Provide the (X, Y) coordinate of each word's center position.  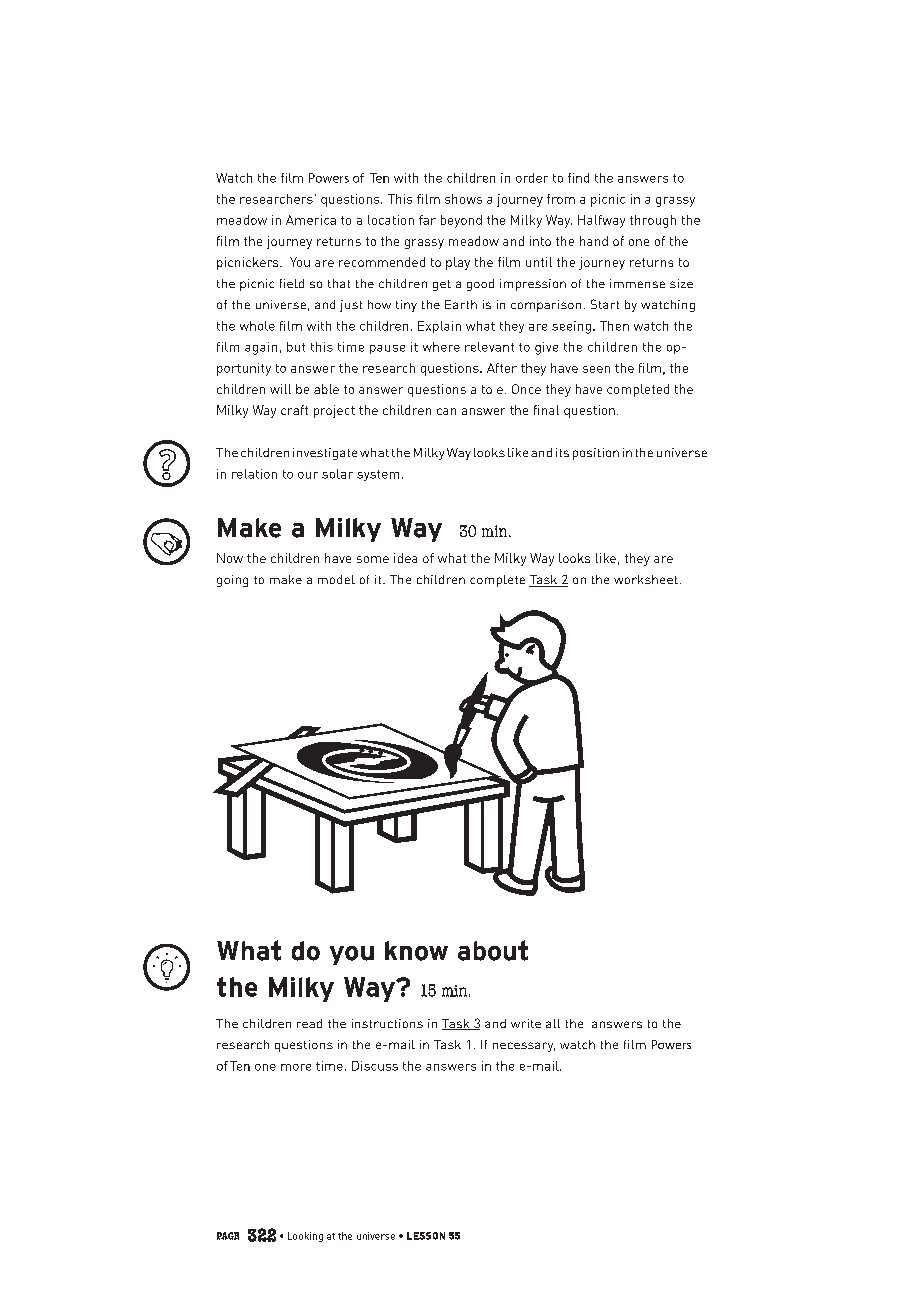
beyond (461, 221)
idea (405, 558)
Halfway (601, 221)
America (311, 220)
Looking (305, 1237)
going (232, 581)
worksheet (646, 579)
